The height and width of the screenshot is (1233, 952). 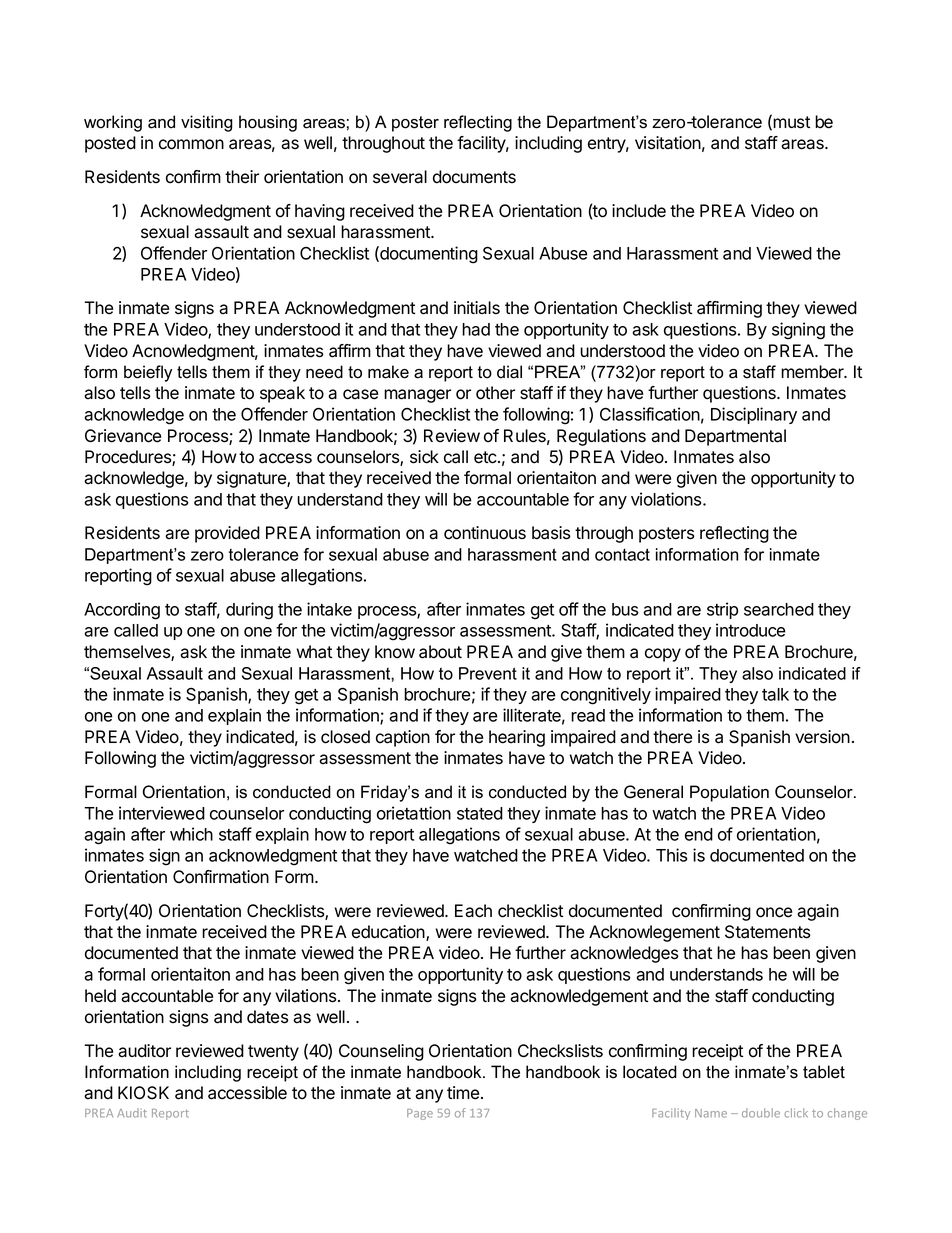 What do you see at coordinates (754, 415) in the screenshot?
I see `Disciplinary` at bounding box center [754, 415].
